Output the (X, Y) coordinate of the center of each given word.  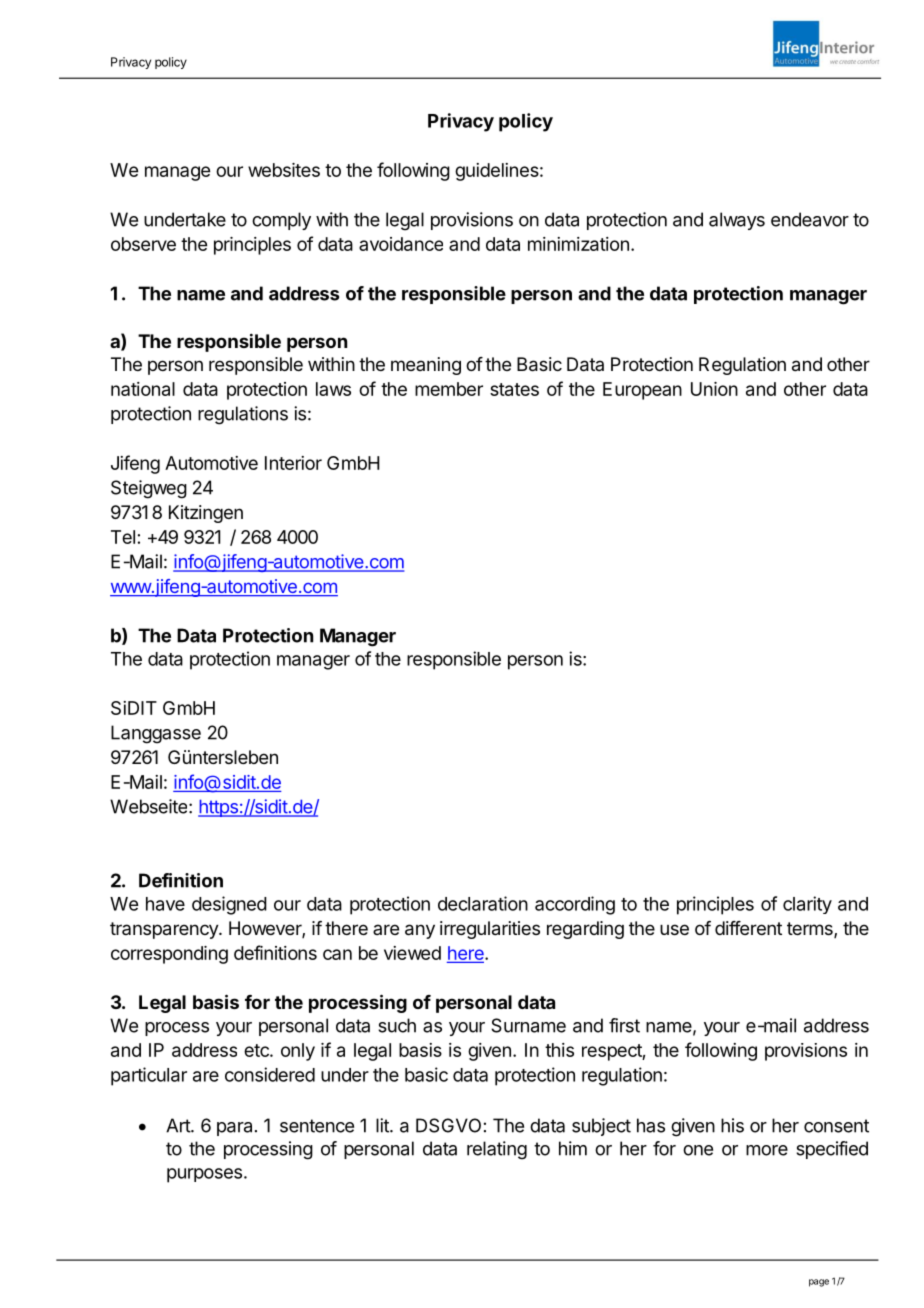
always (737, 221)
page (819, 1283)
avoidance (401, 244)
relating (497, 1150)
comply (281, 221)
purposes (204, 1175)
